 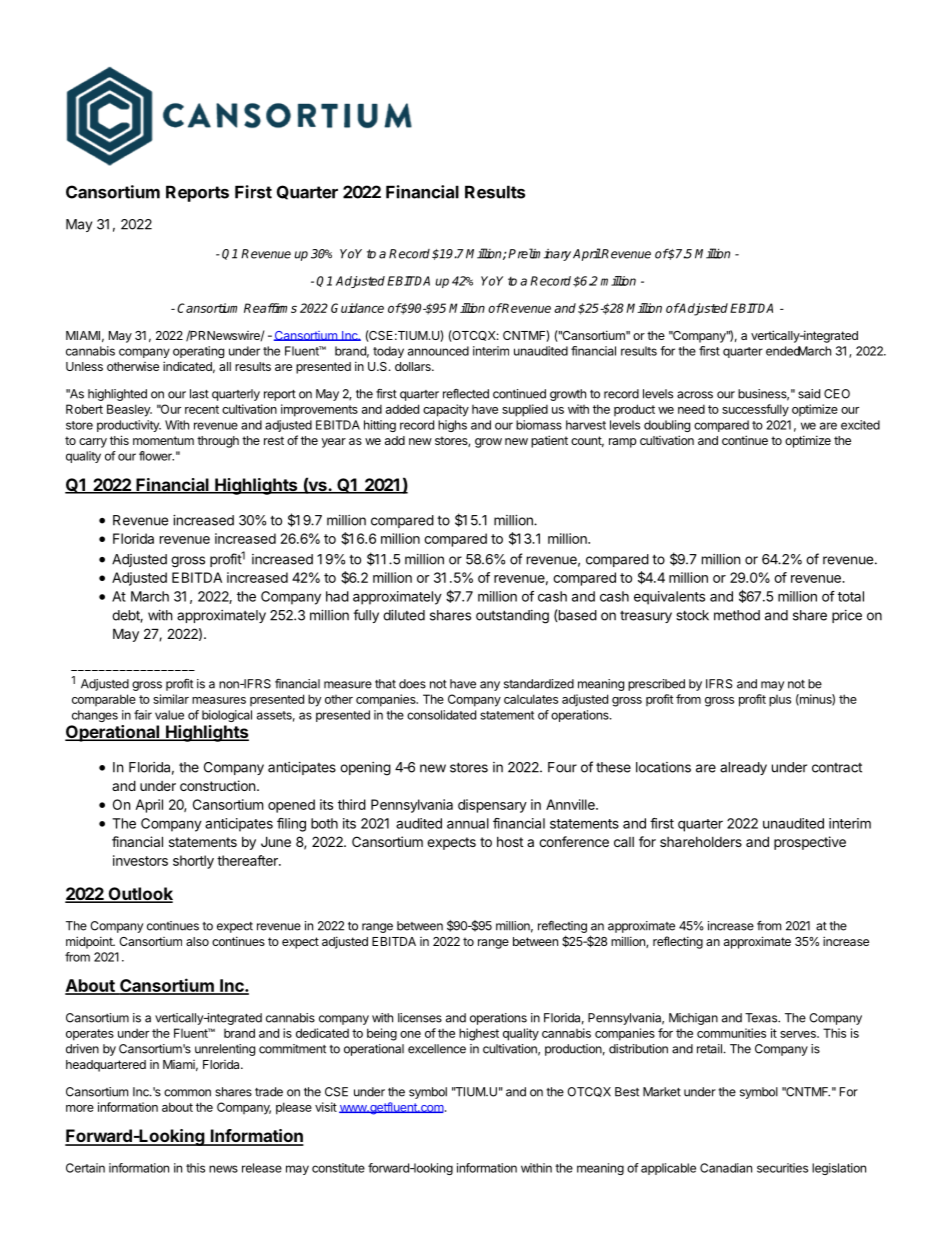 I want to click on constitute, so click(x=338, y=1168).
